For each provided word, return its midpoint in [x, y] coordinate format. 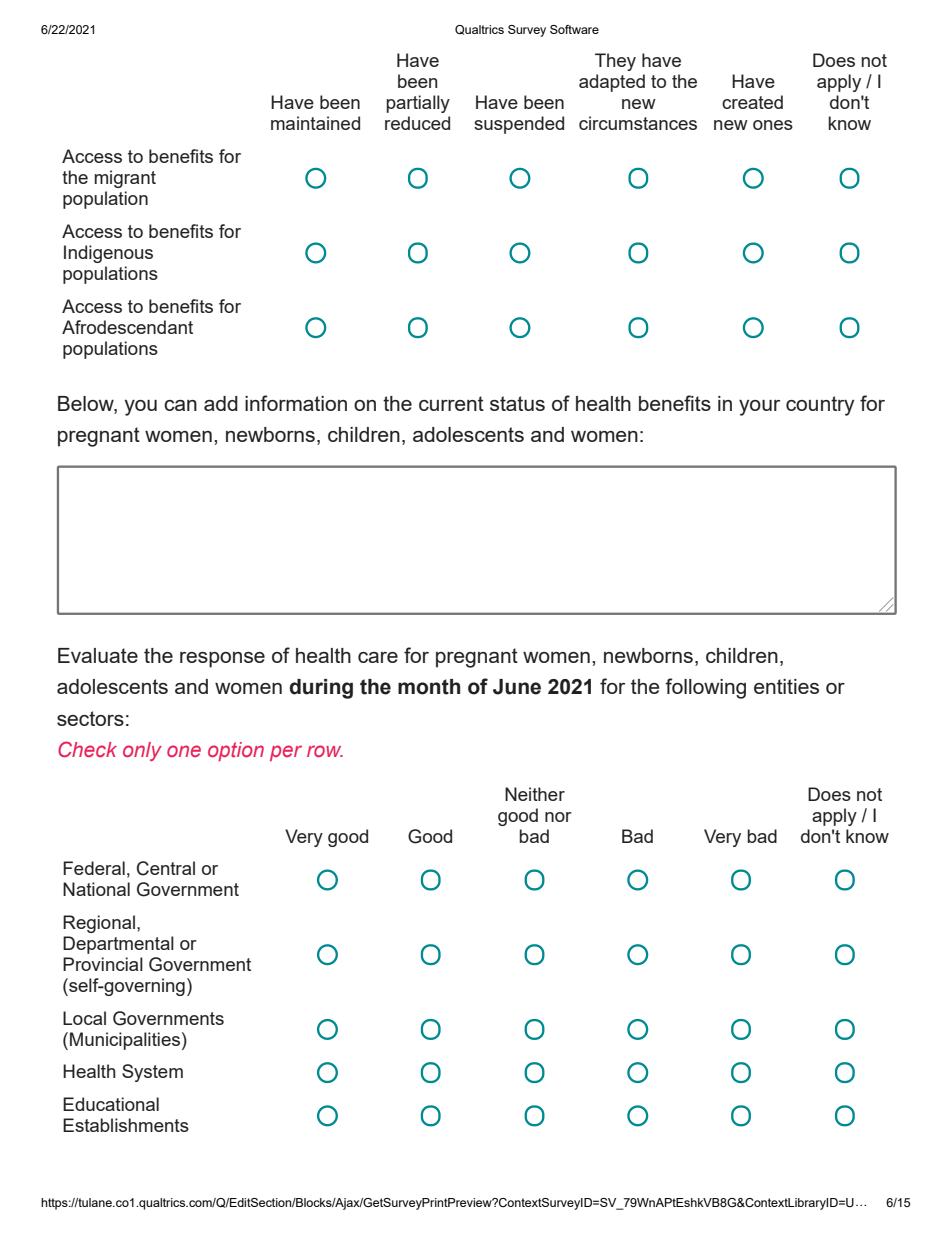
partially [418, 104]
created [752, 102]
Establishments [126, 1125]
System [152, 1073]
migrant [125, 179]
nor [558, 817]
